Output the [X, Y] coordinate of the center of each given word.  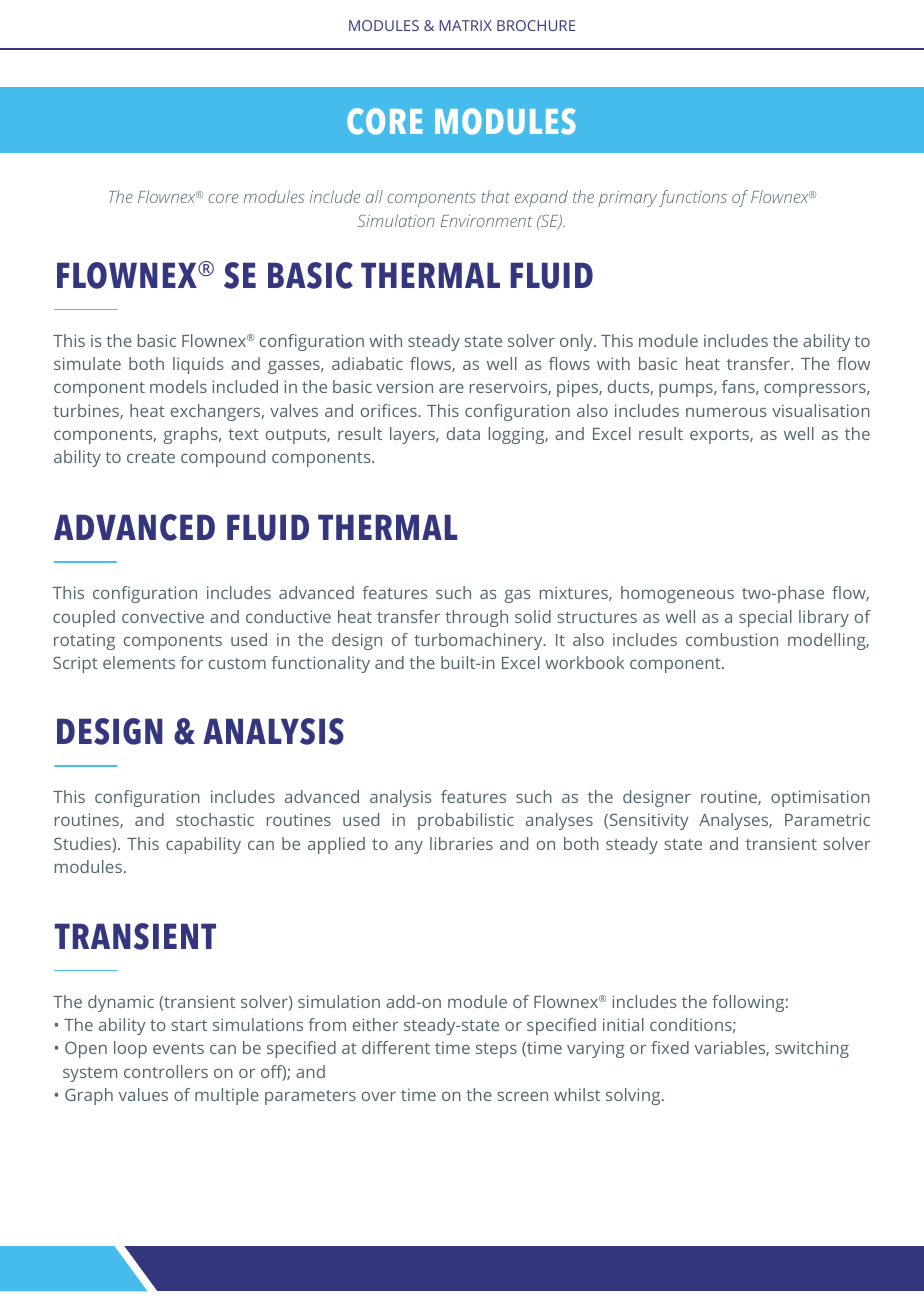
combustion [732, 639]
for [191, 662]
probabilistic [466, 821]
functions [693, 198]
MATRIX [465, 25]
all [374, 196]
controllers [166, 1071]
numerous [726, 412]
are [451, 388]
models [178, 386]
